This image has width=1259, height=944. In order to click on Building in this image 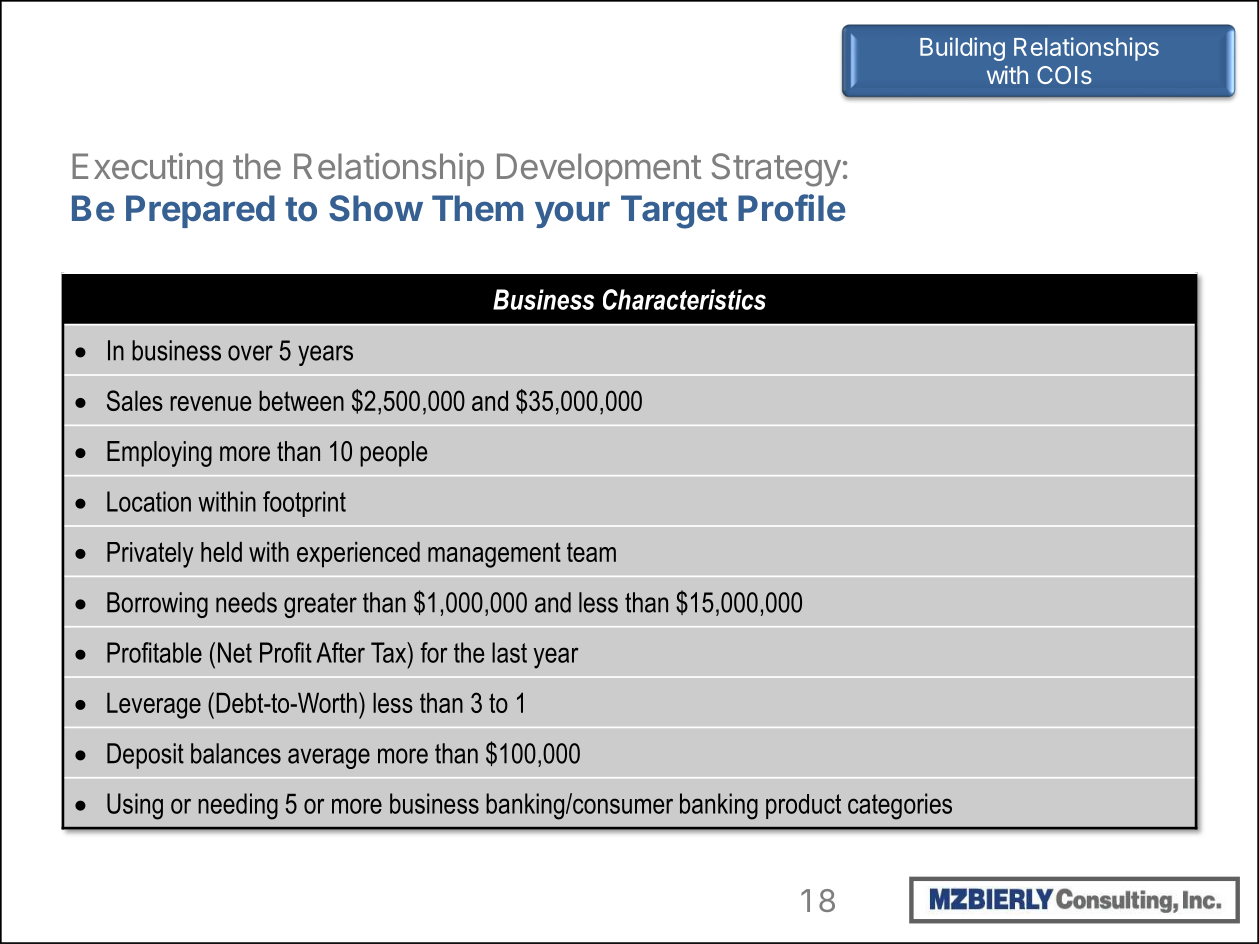, I will do `click(962, 49)`.
